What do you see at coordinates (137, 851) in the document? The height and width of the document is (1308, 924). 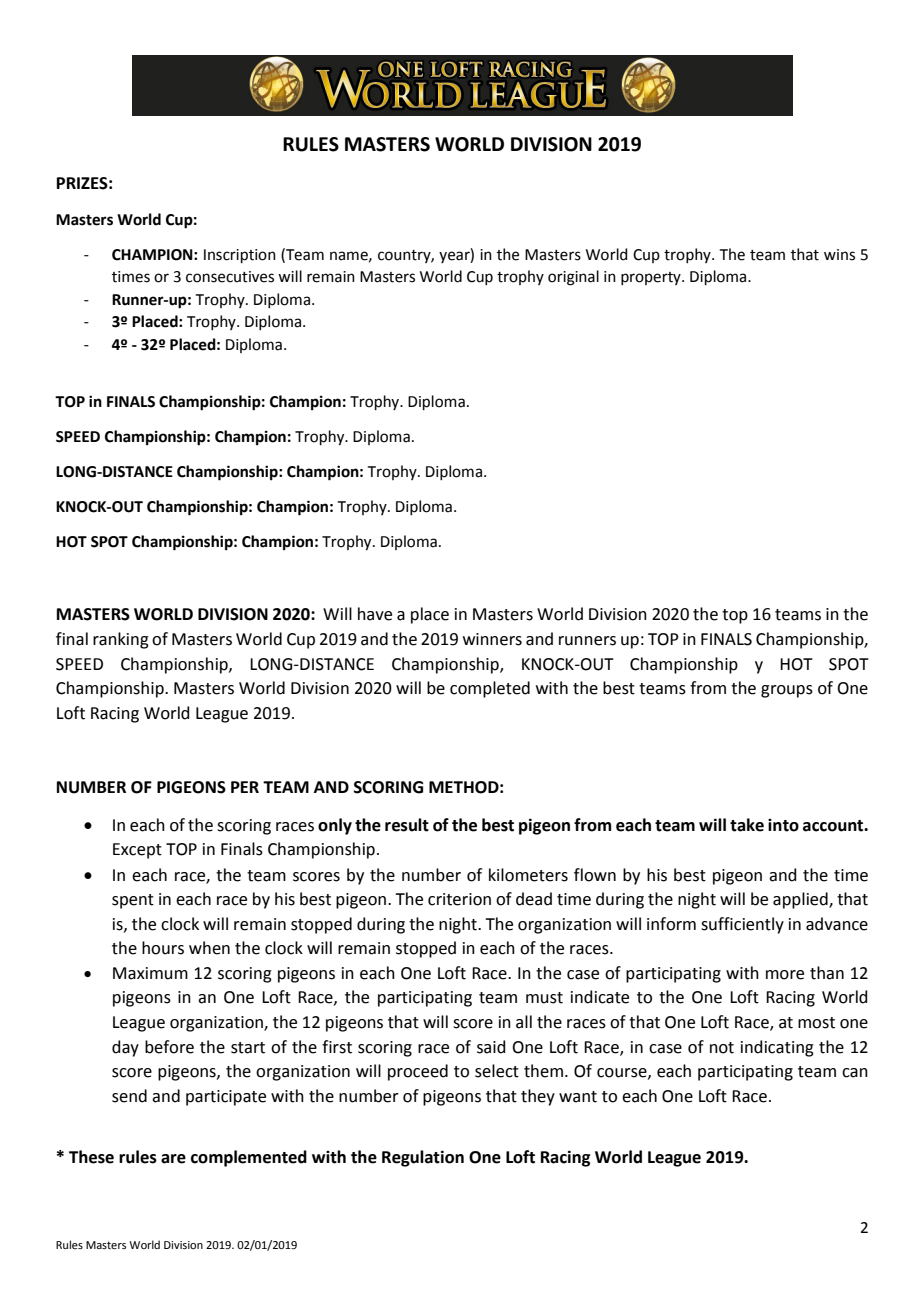 I see `Except` at bounding box center [137, 851].
